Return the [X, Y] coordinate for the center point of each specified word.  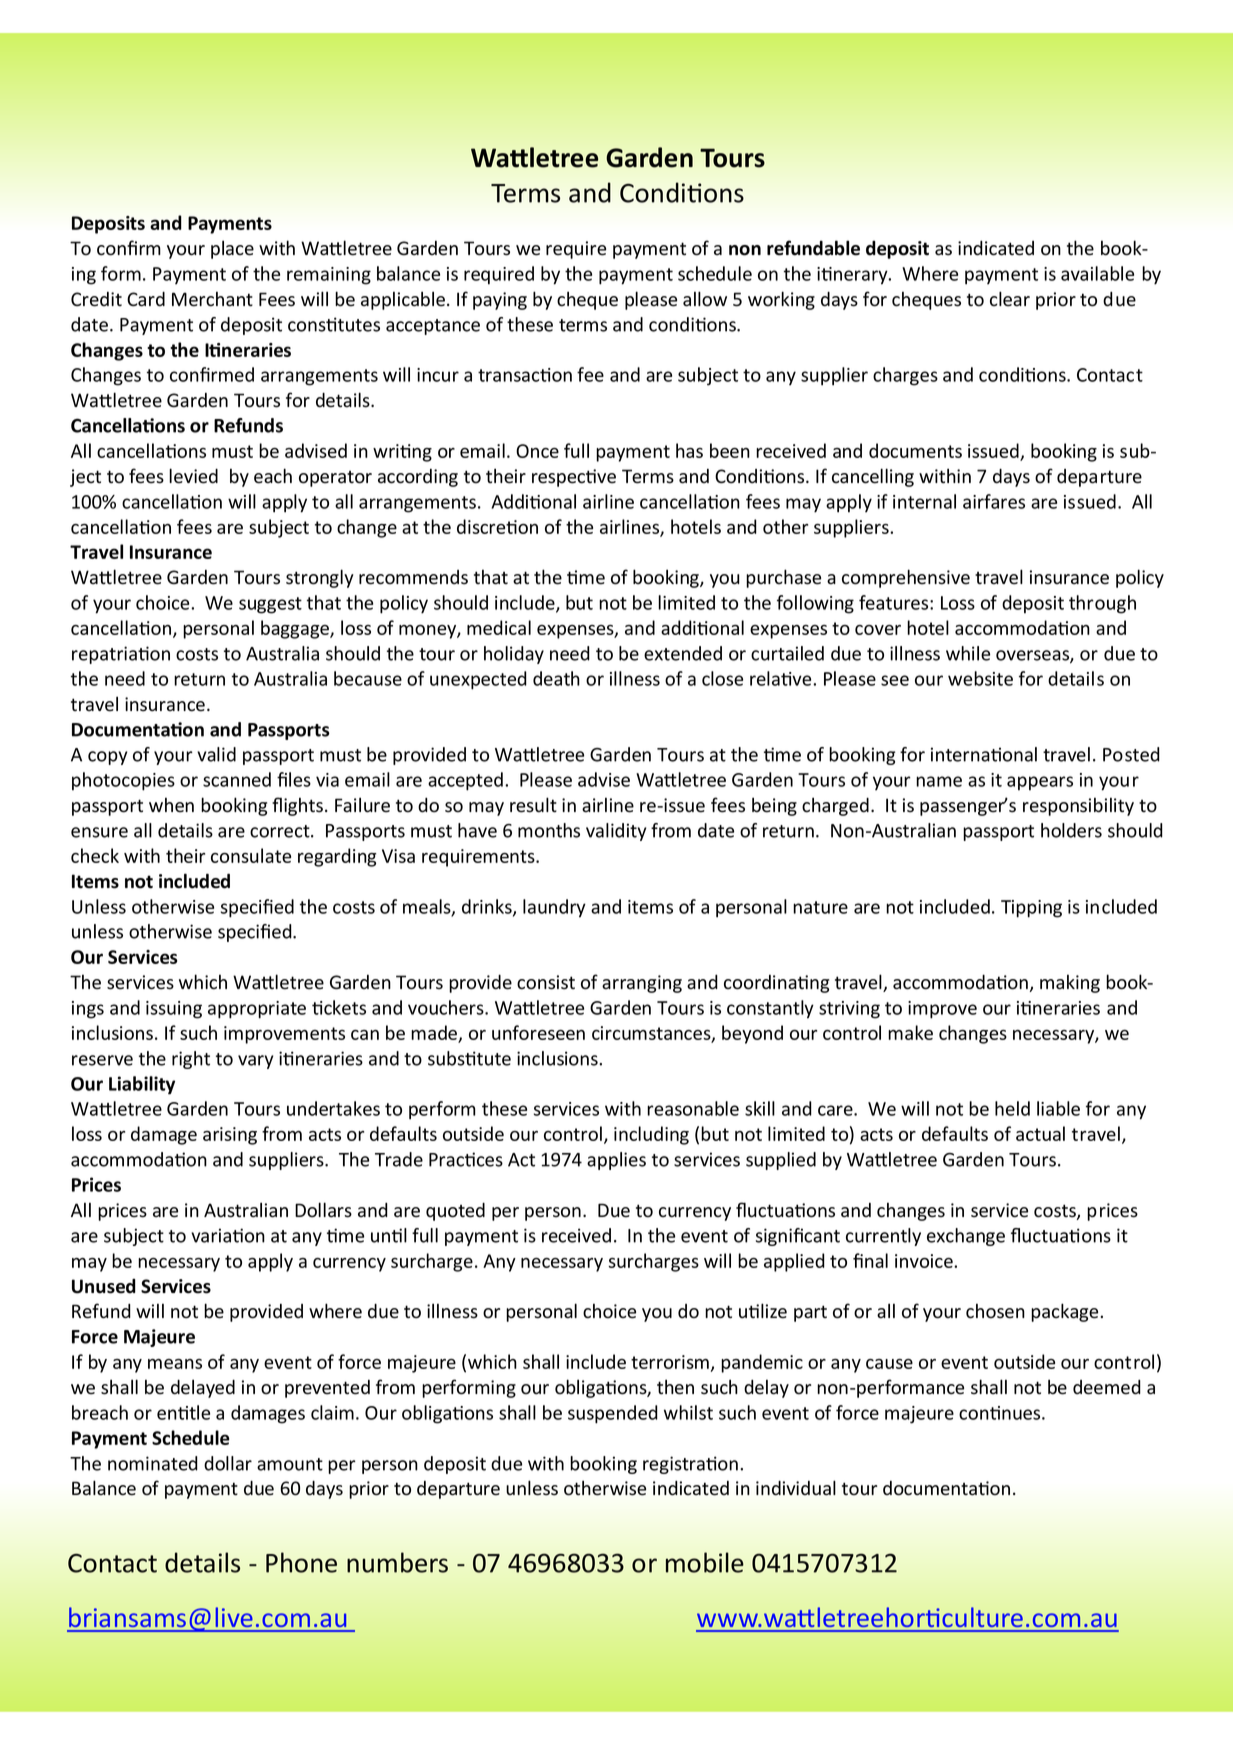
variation [228, 1235]
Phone [301, 1562]
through [1102, 604]
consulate [251, 855]
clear [1010, 299]
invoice [925, 1261]
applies [616, 1161]
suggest [270, 605]
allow [705, 299]
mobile [705, 1562]
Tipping [1031, 909]
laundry [554, 908]
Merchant [212, 299]
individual [796, 1488]
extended [683, 653]
